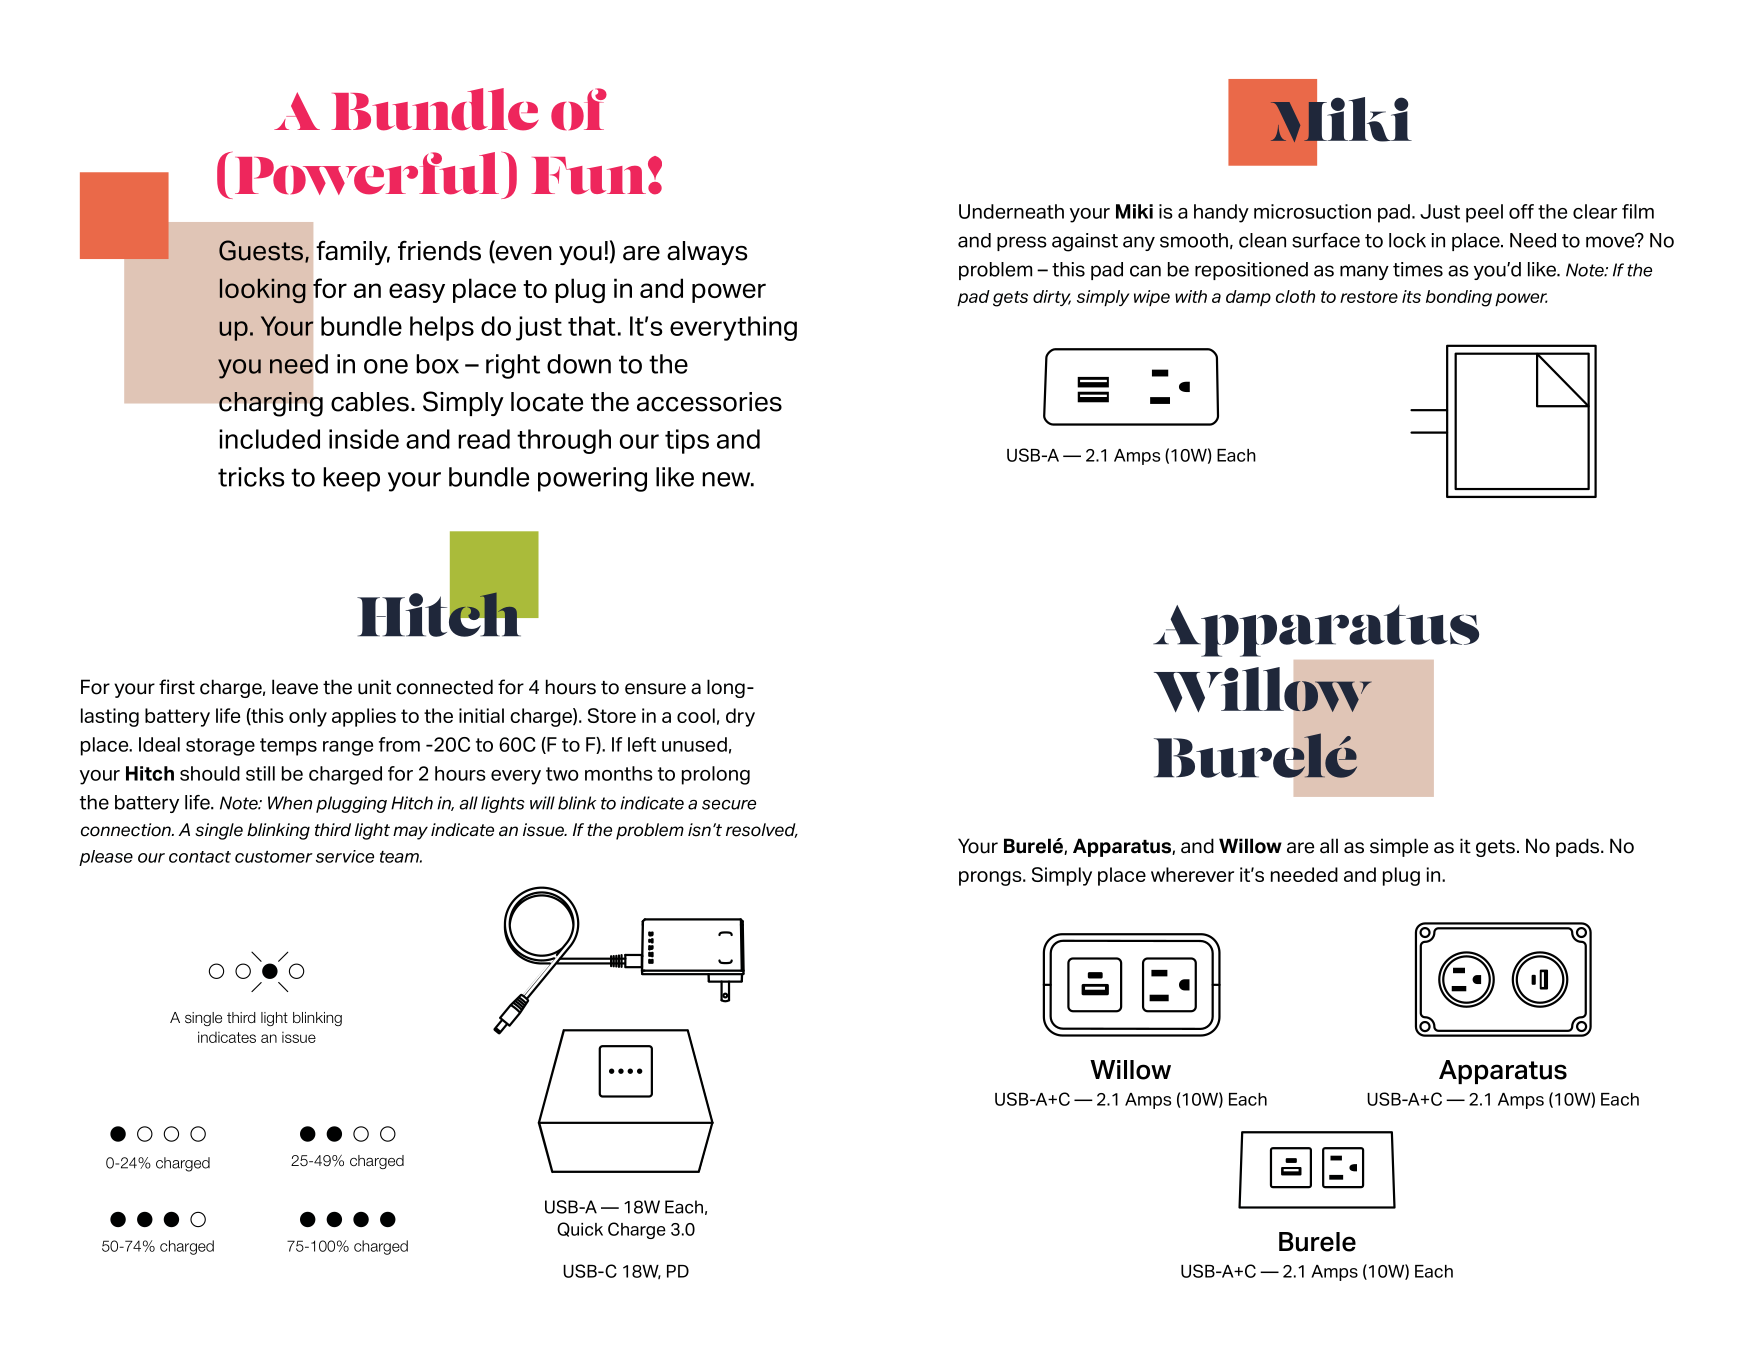 The width and height of the image is (1756, 1357). What do you see at coordinates (262, 251) in the image?
I see `Guests` at bounding box center [262, 251].
